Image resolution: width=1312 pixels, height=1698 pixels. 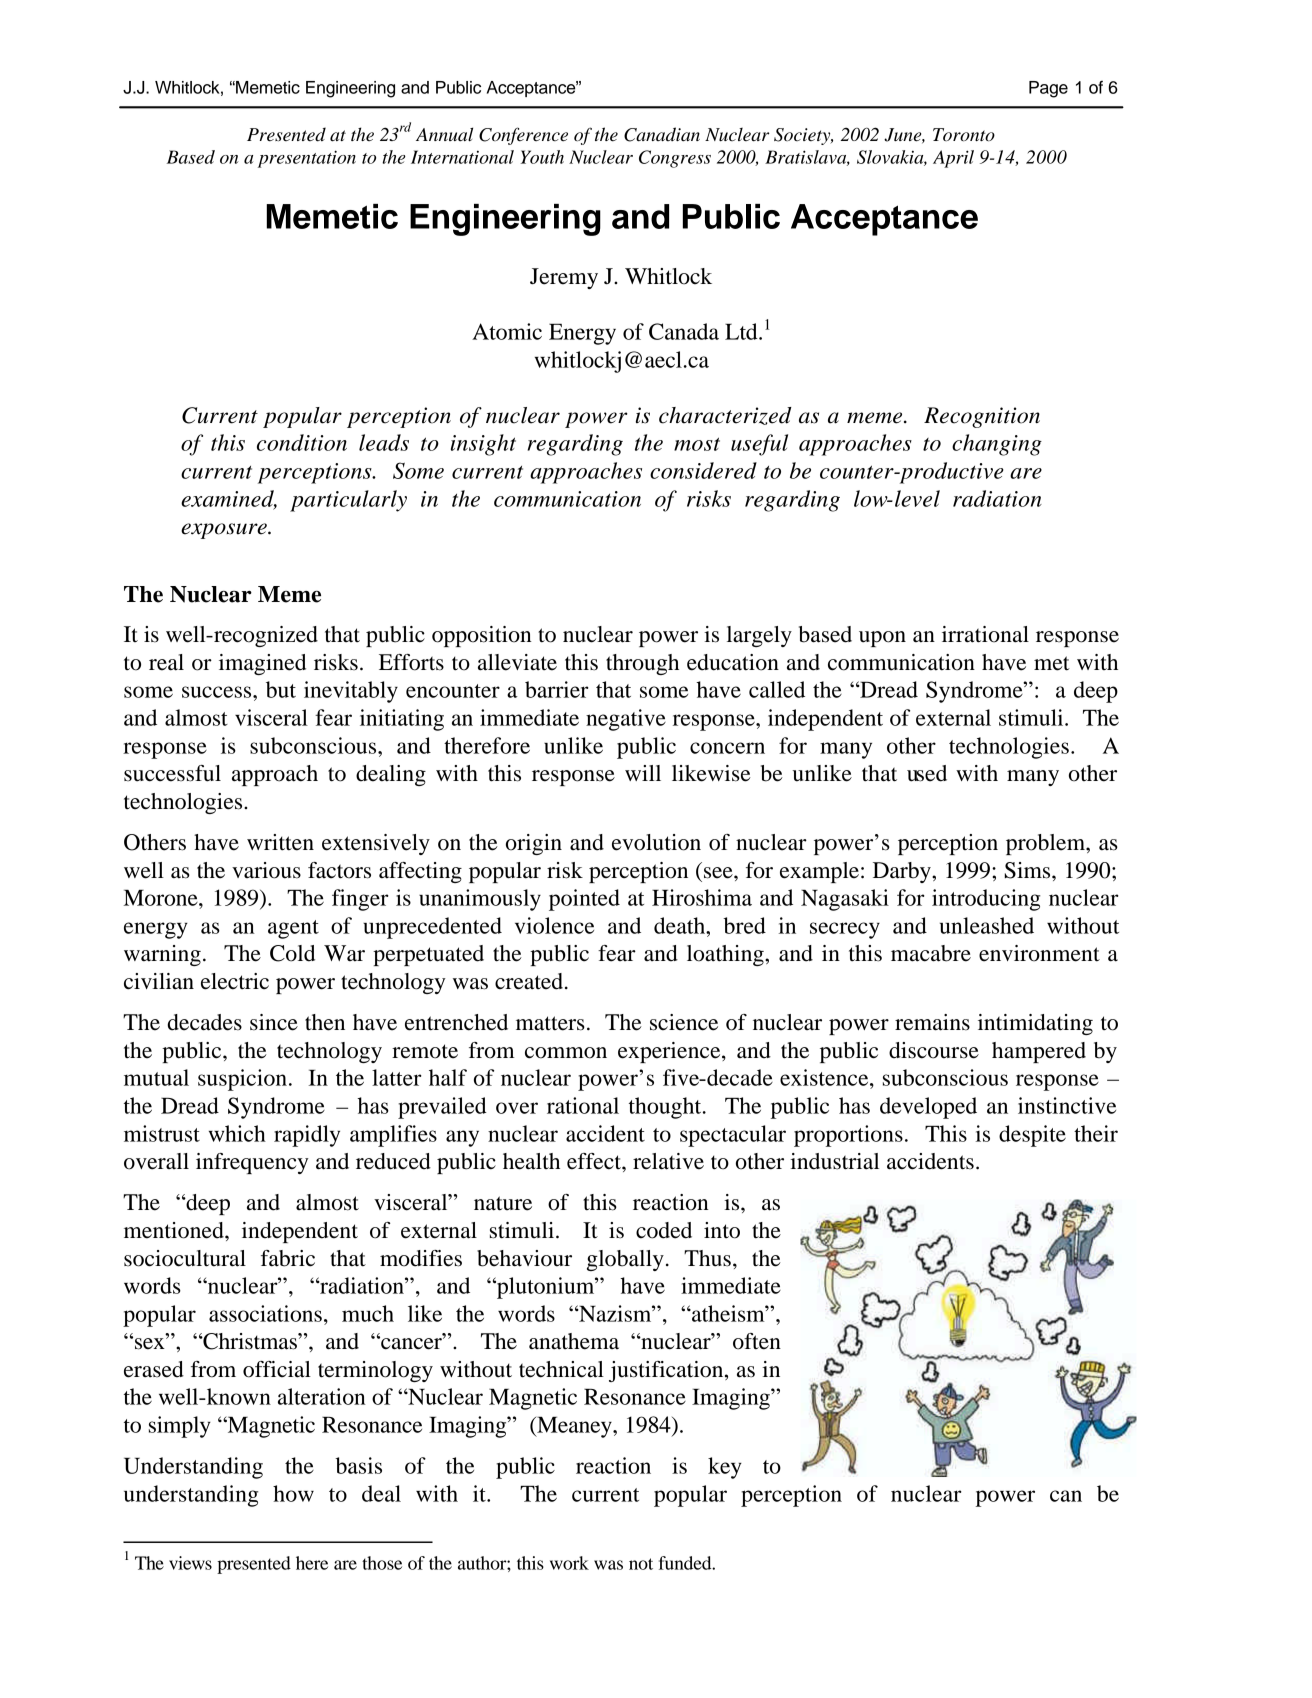 What do you see at coordinates (725, 1468) in the page?
I see `key` at bounding box center [725, 1468].
